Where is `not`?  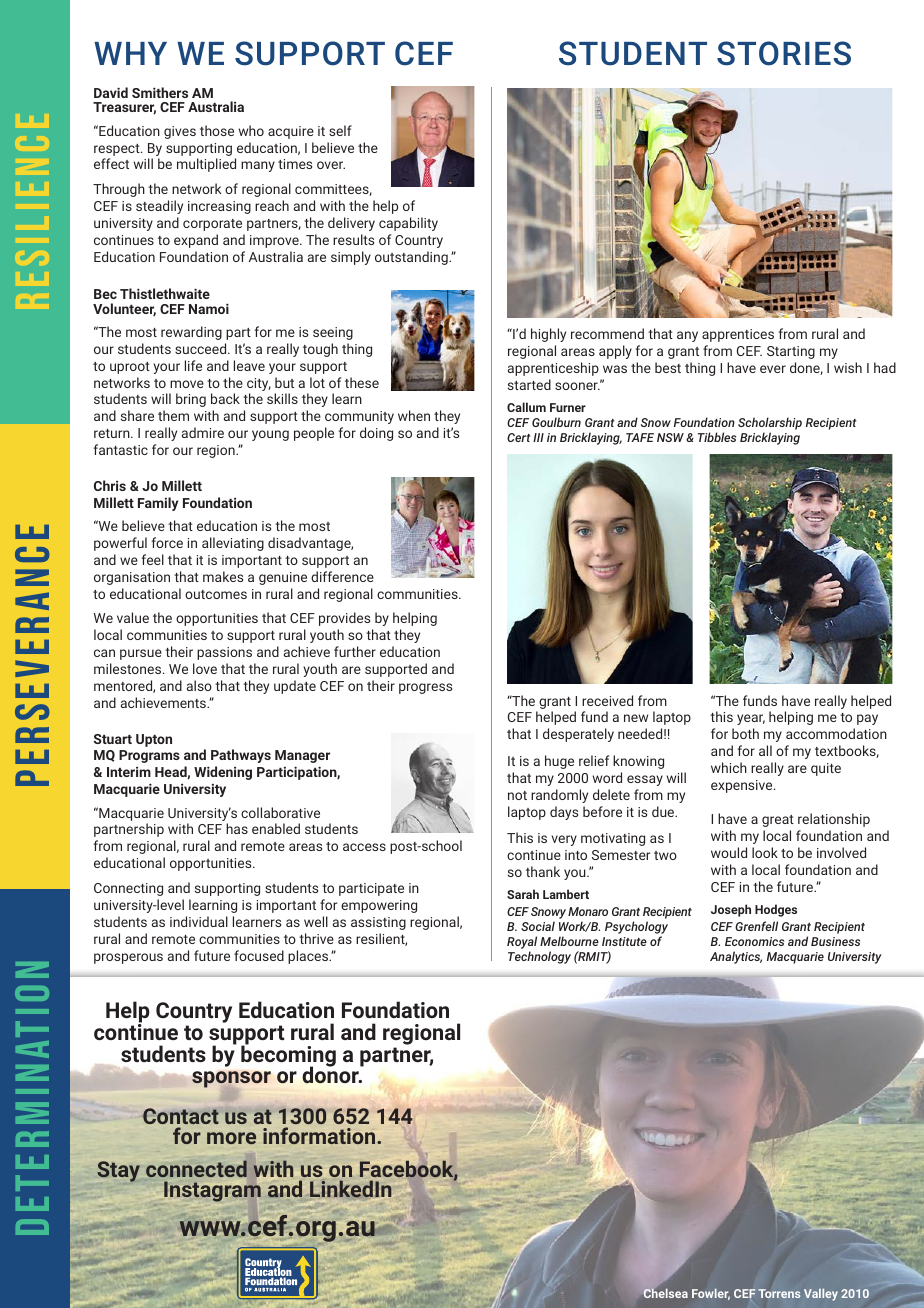 not is located at coordinates (517, 795).
